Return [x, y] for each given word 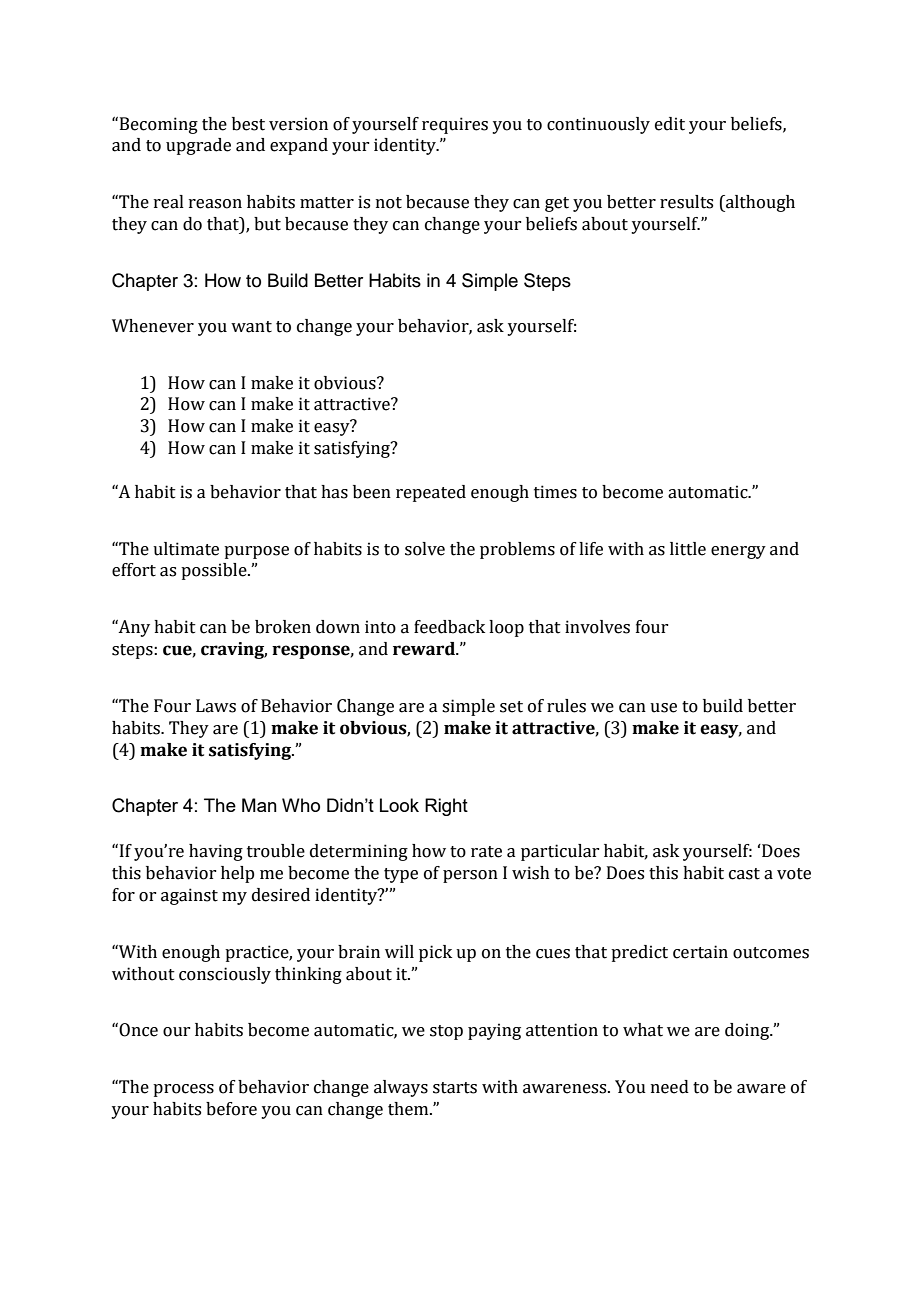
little [688, 549]
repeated [431, 493]
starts [455, 1088]
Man [259, 805]
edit [670, 124]
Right [446, 807]
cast [744, 874]
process [183, 1090]
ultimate [186, 549]
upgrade [198, 146]
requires [455, 125]
